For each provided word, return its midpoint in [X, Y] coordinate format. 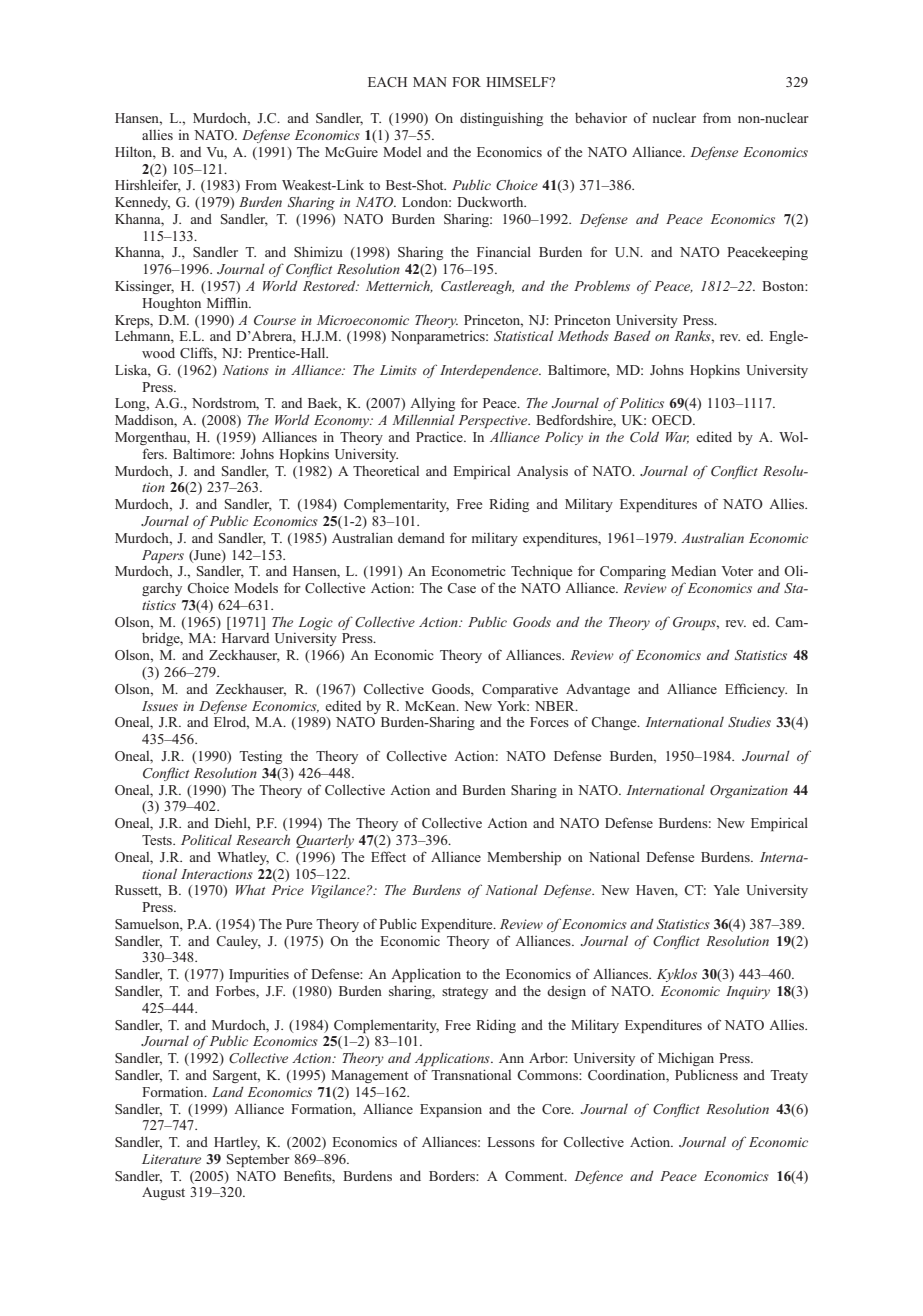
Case [461, 588]
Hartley [237, 1143]
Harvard [245, 638]
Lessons [511, 1142]
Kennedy [142, 203]
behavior [601, 117]
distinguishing [501, 119]
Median [693, 570]
